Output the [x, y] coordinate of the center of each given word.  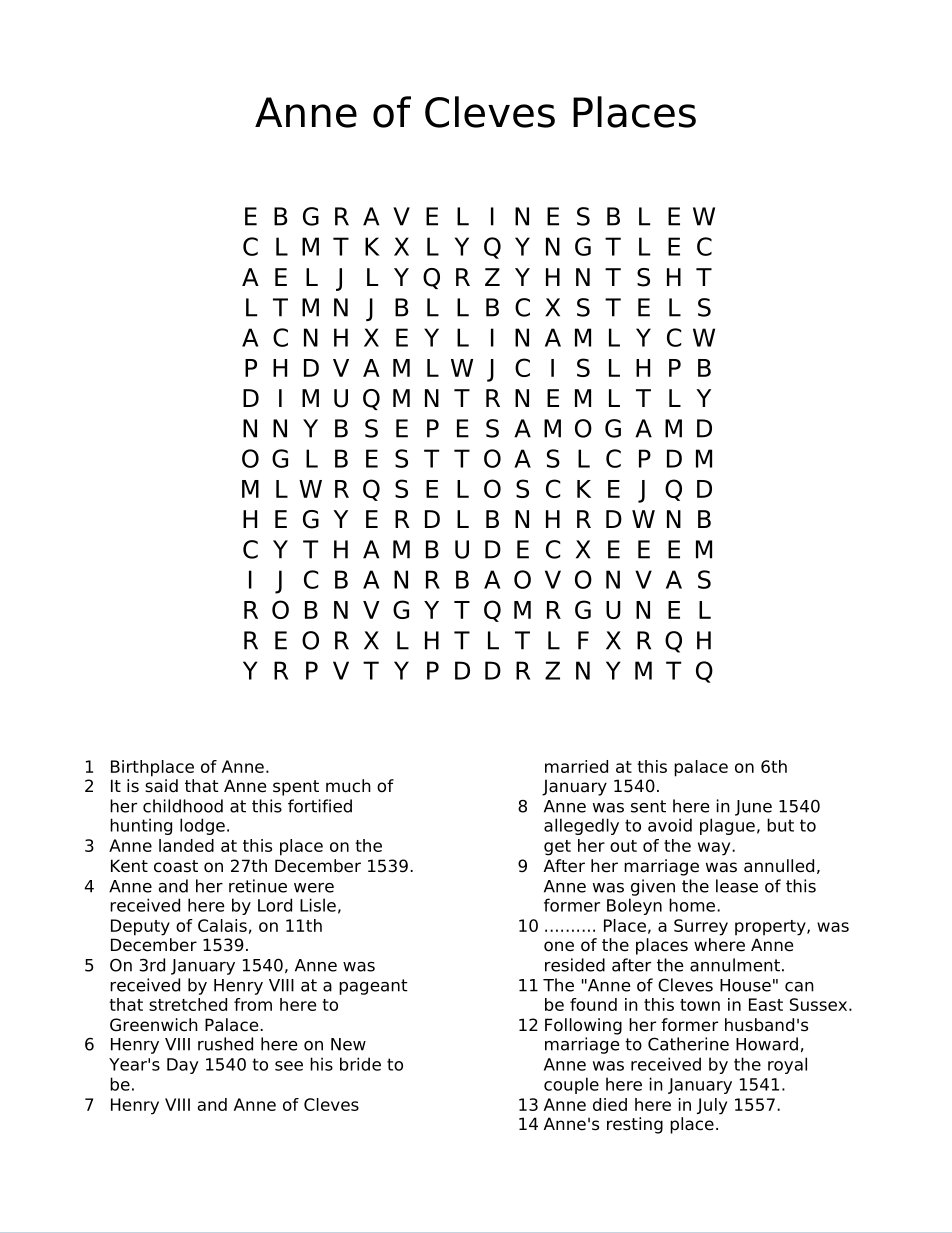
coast [176, 866]
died [610, 1104]
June [753, 808]
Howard [767, 1044]
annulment [735, 965]
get [557, 848]
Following [583, 1026]
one [559, 946]
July [712, 1106]
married [576, 766]
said [161, 786]
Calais [222, 925]
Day [183, 1066]
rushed [225, 1044]
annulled [779, 866]
